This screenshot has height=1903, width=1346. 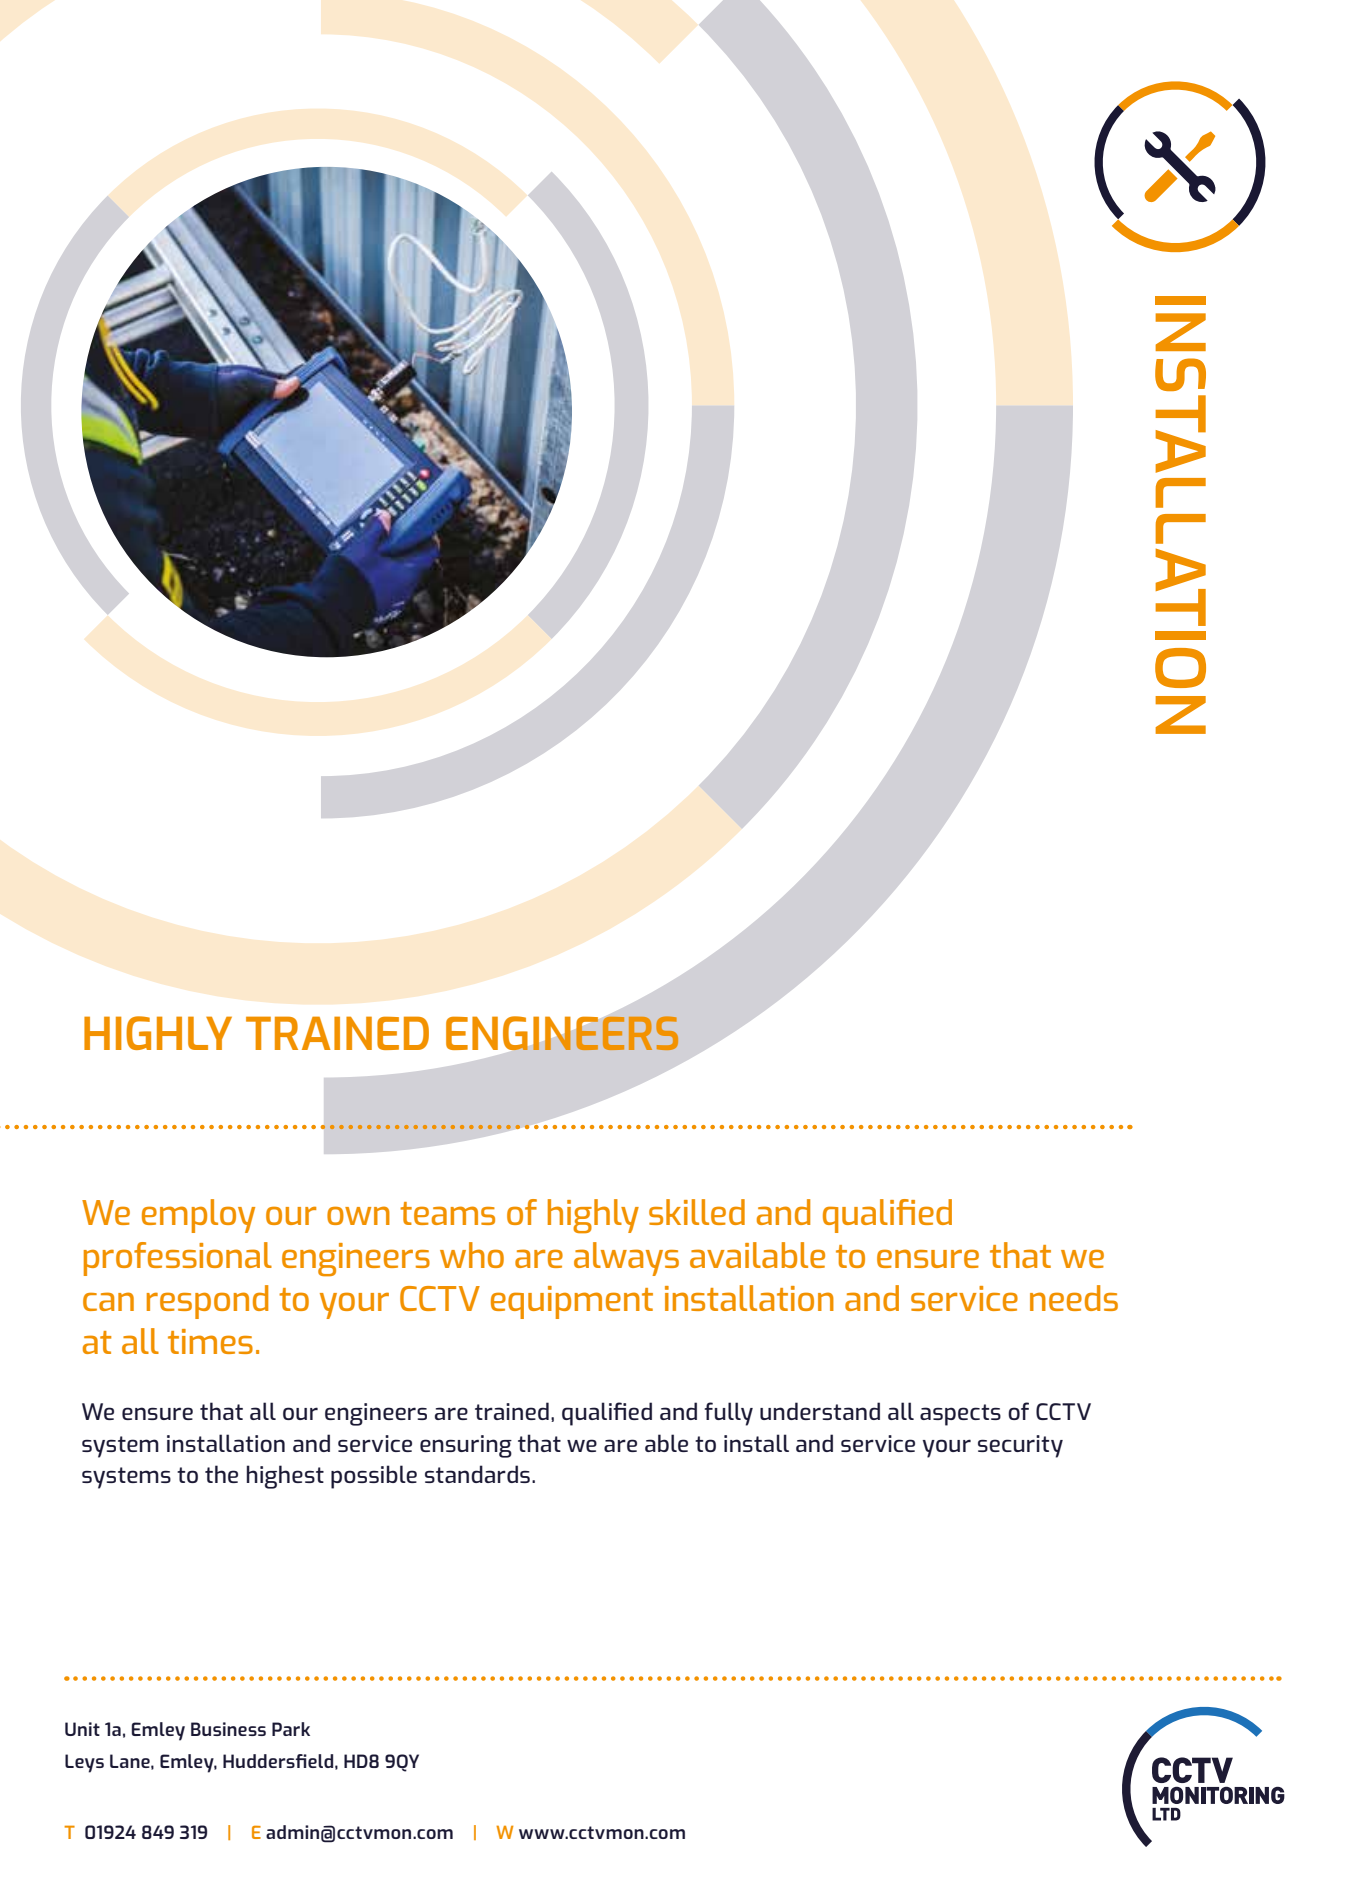 What do you see at coordinates (198, 1216) in the screenshot?
I see `employ` at bounding box center [198, 1216].
